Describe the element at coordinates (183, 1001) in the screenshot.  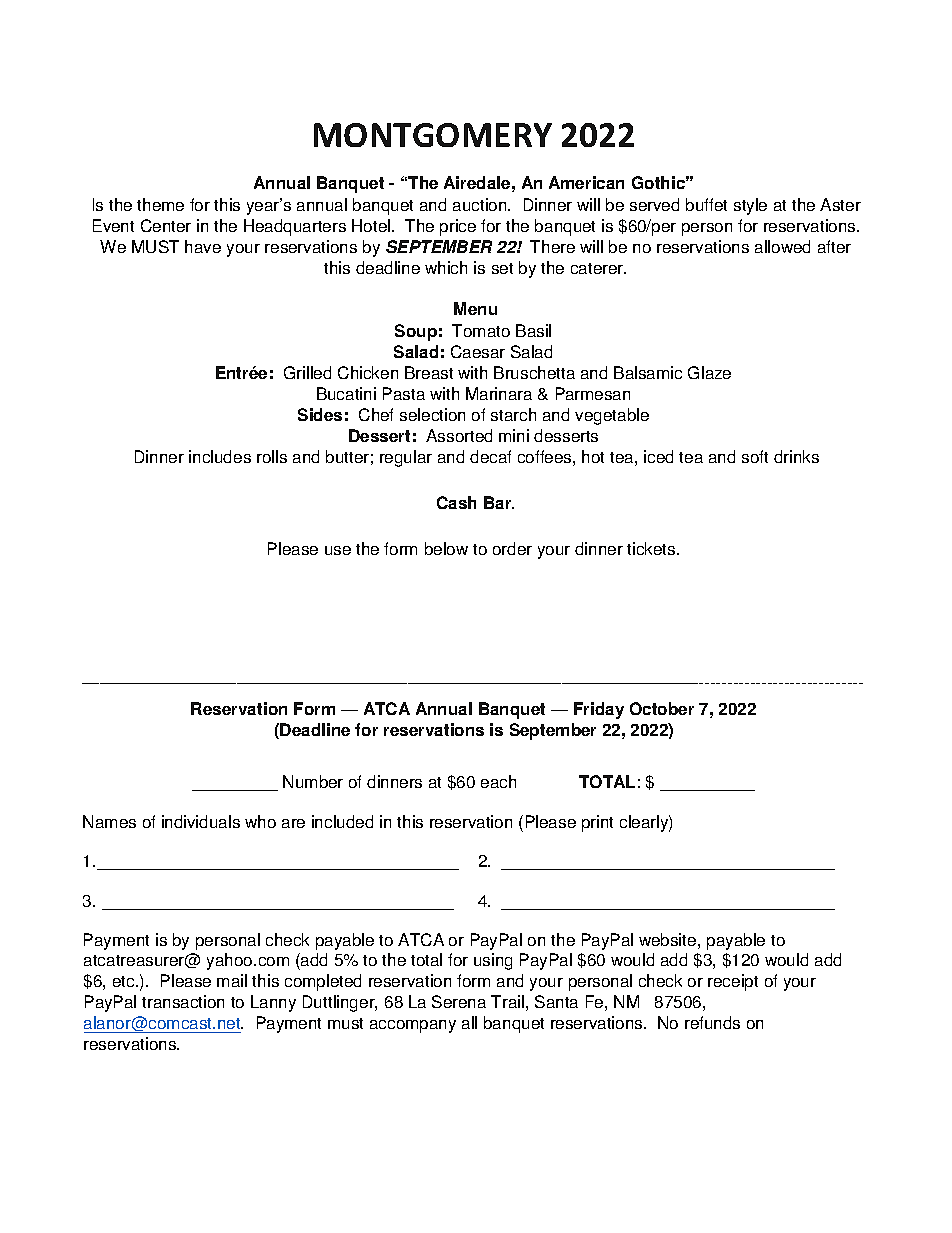
I see `transaction` at that location.
